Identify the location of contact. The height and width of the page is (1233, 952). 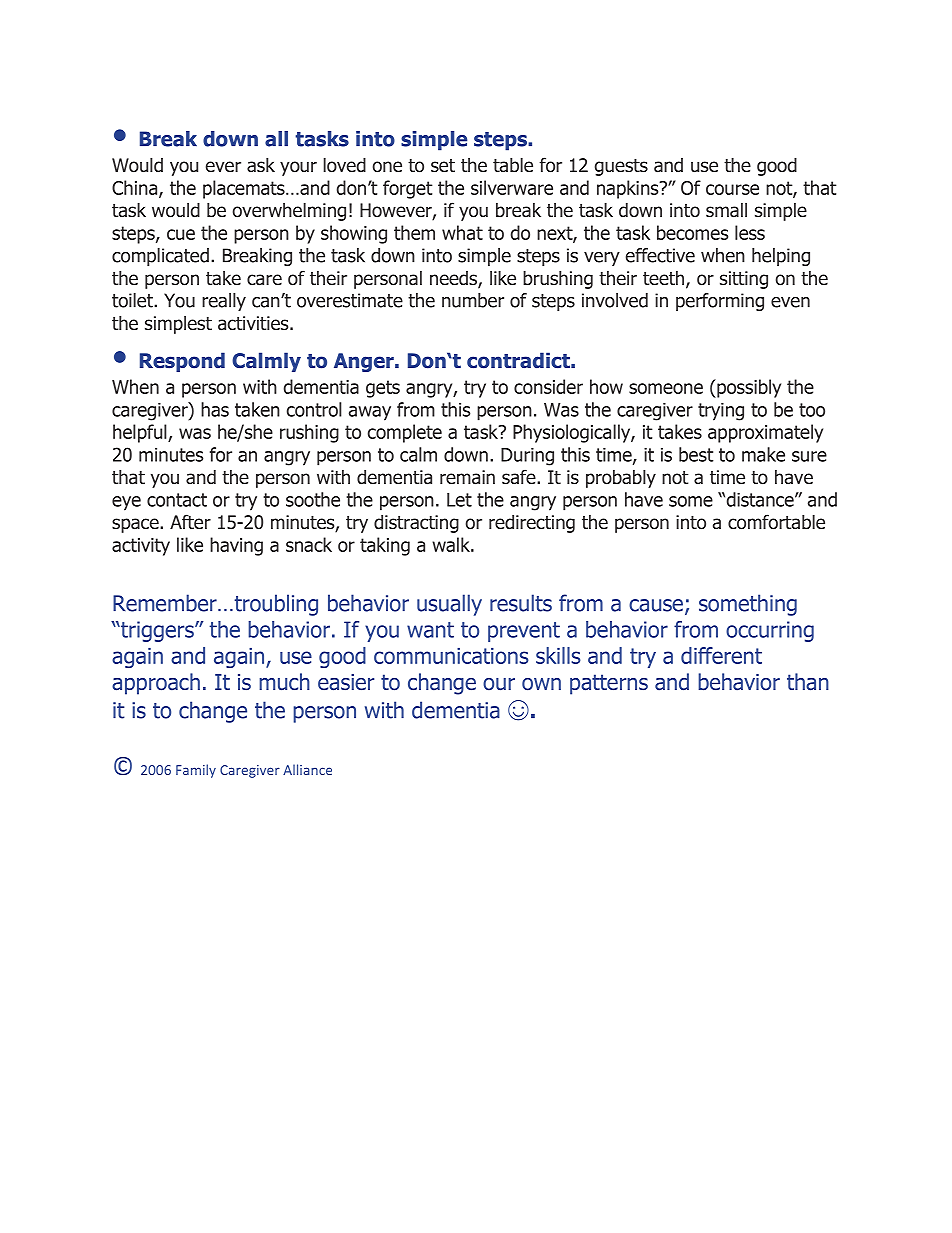
(177, 500).
